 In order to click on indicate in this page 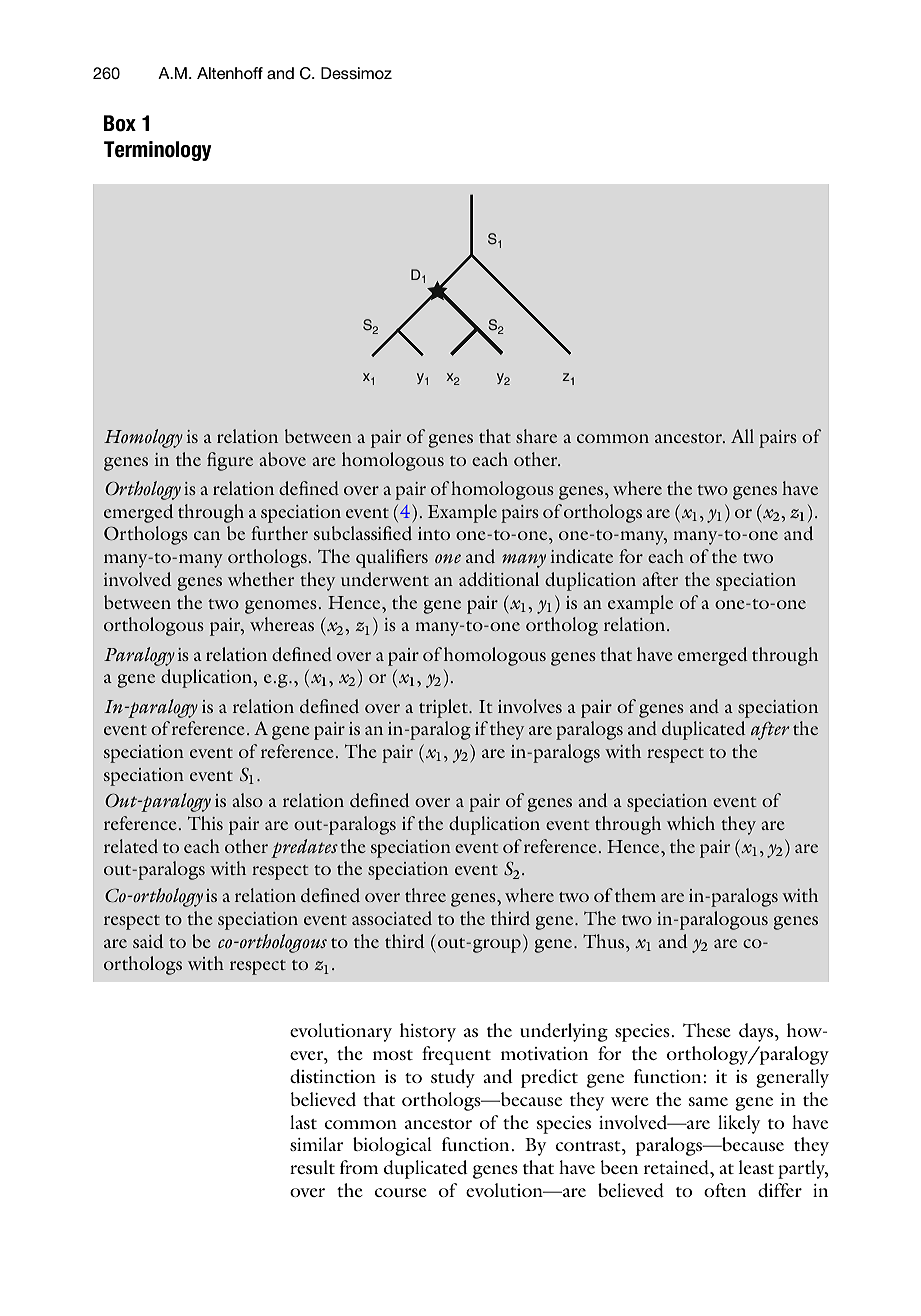, I will do `click(582, 556)`.
